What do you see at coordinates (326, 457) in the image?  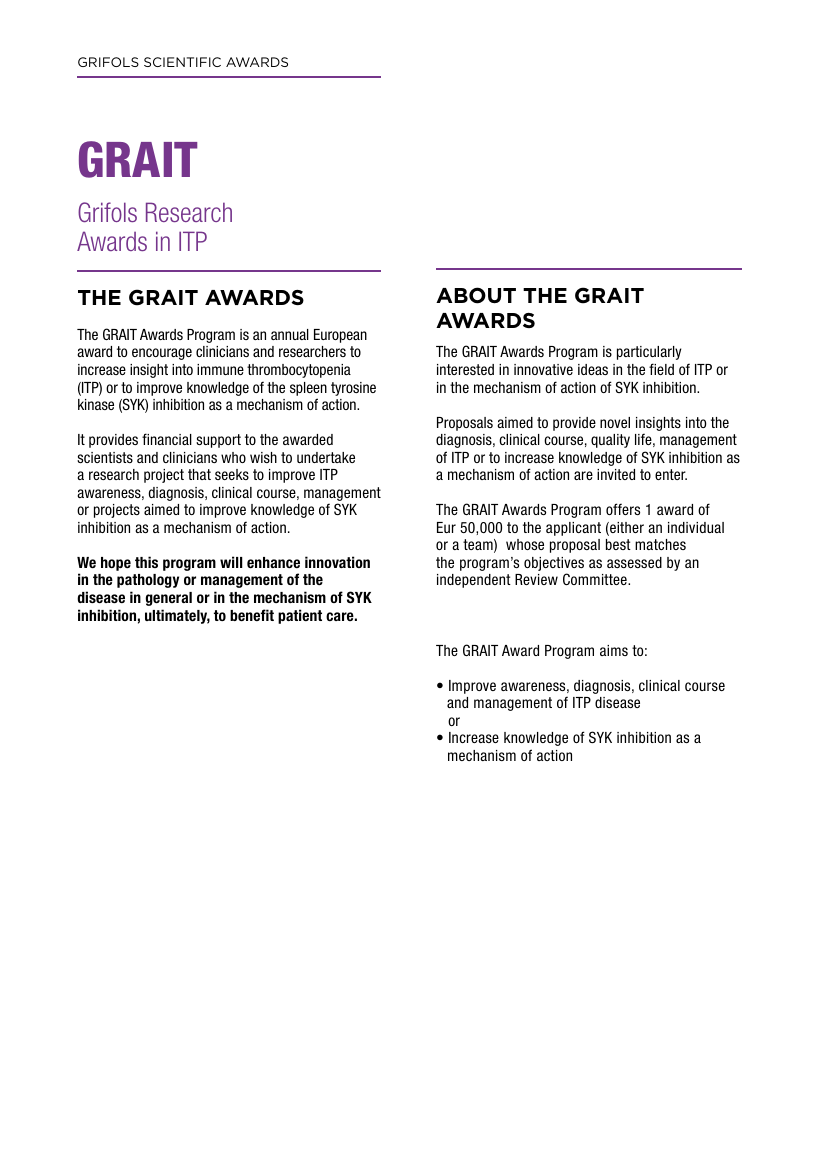 I see `undertake` at bounding box center [326, 457].
